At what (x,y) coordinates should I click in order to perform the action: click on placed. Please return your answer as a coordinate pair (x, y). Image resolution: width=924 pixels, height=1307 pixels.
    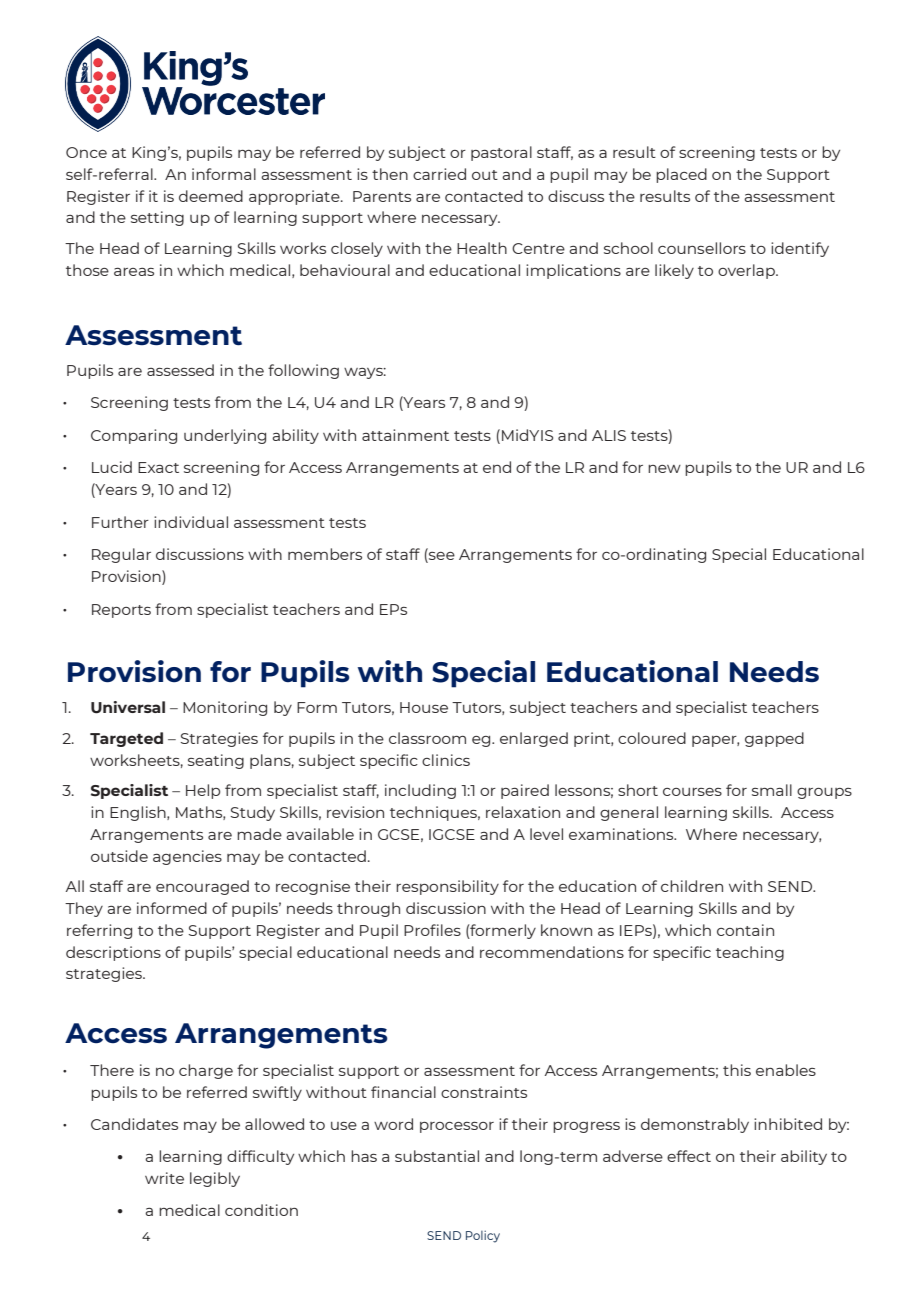
    Looking at the image, I should click on (681, 175).
